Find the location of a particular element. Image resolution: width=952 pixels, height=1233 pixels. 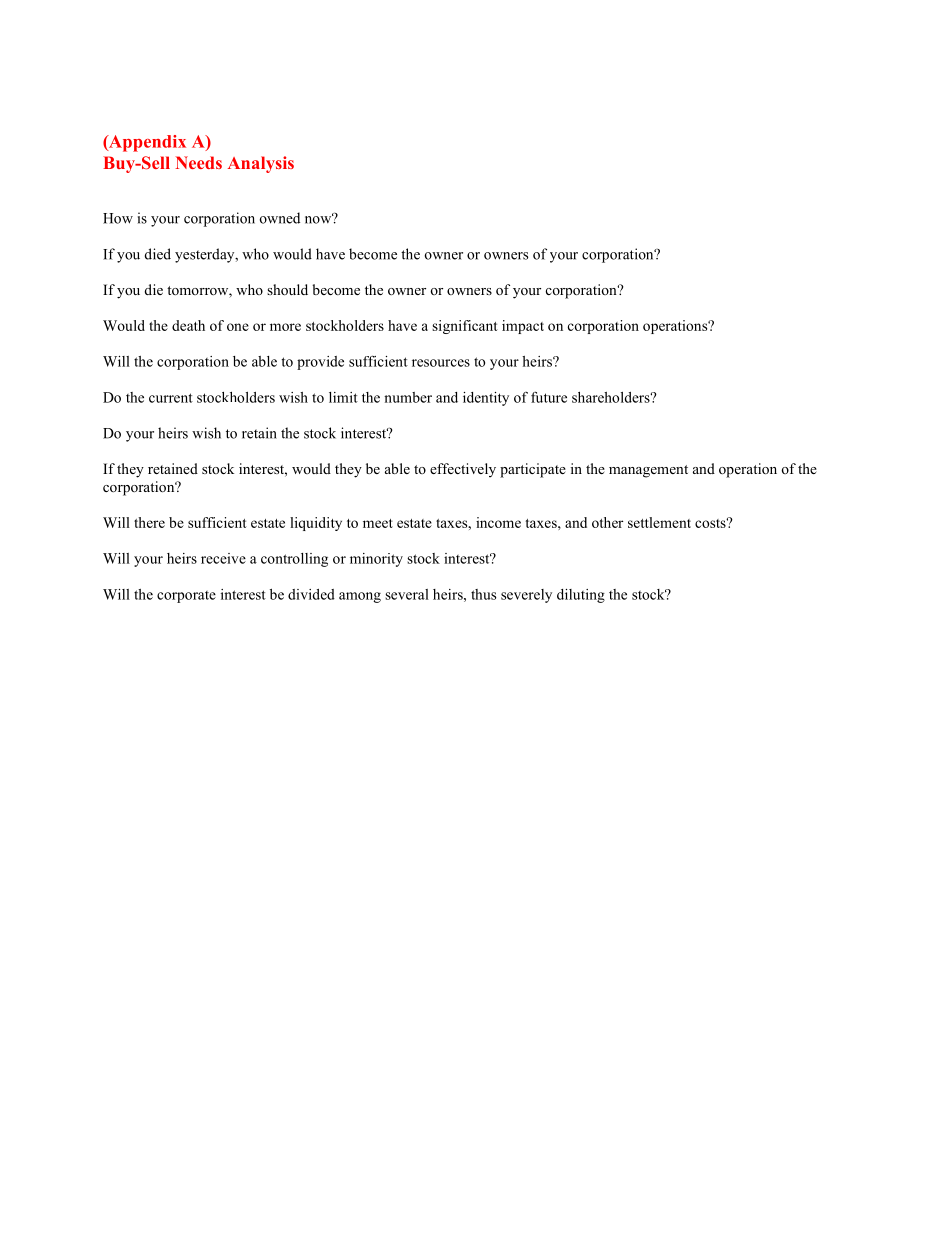

number is located at coordinates (408, 397).
